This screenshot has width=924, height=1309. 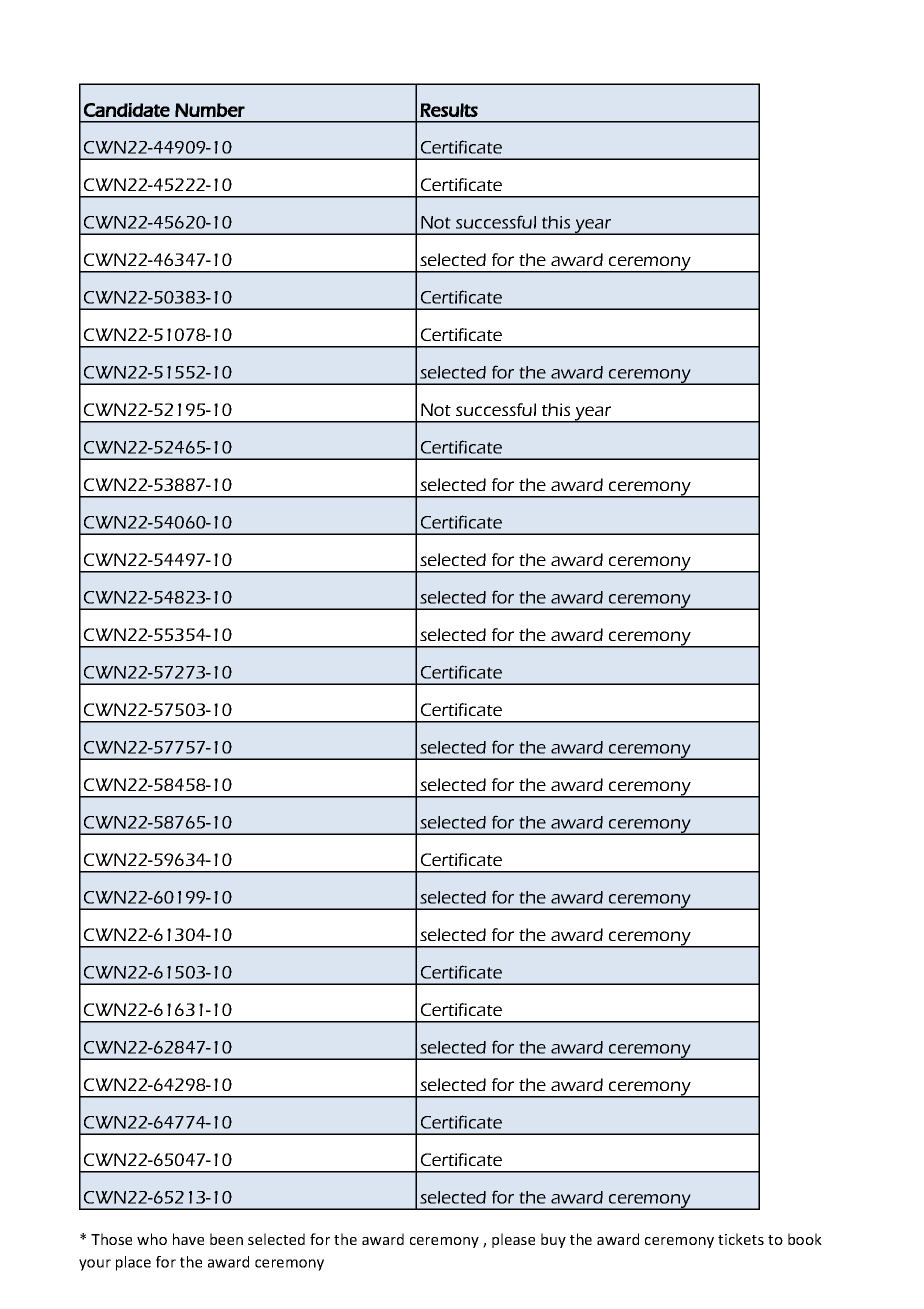 What do you see at coordinates (127, 110) in the screenshot?
I see `Candidate` at bounding box center [127, 110].
